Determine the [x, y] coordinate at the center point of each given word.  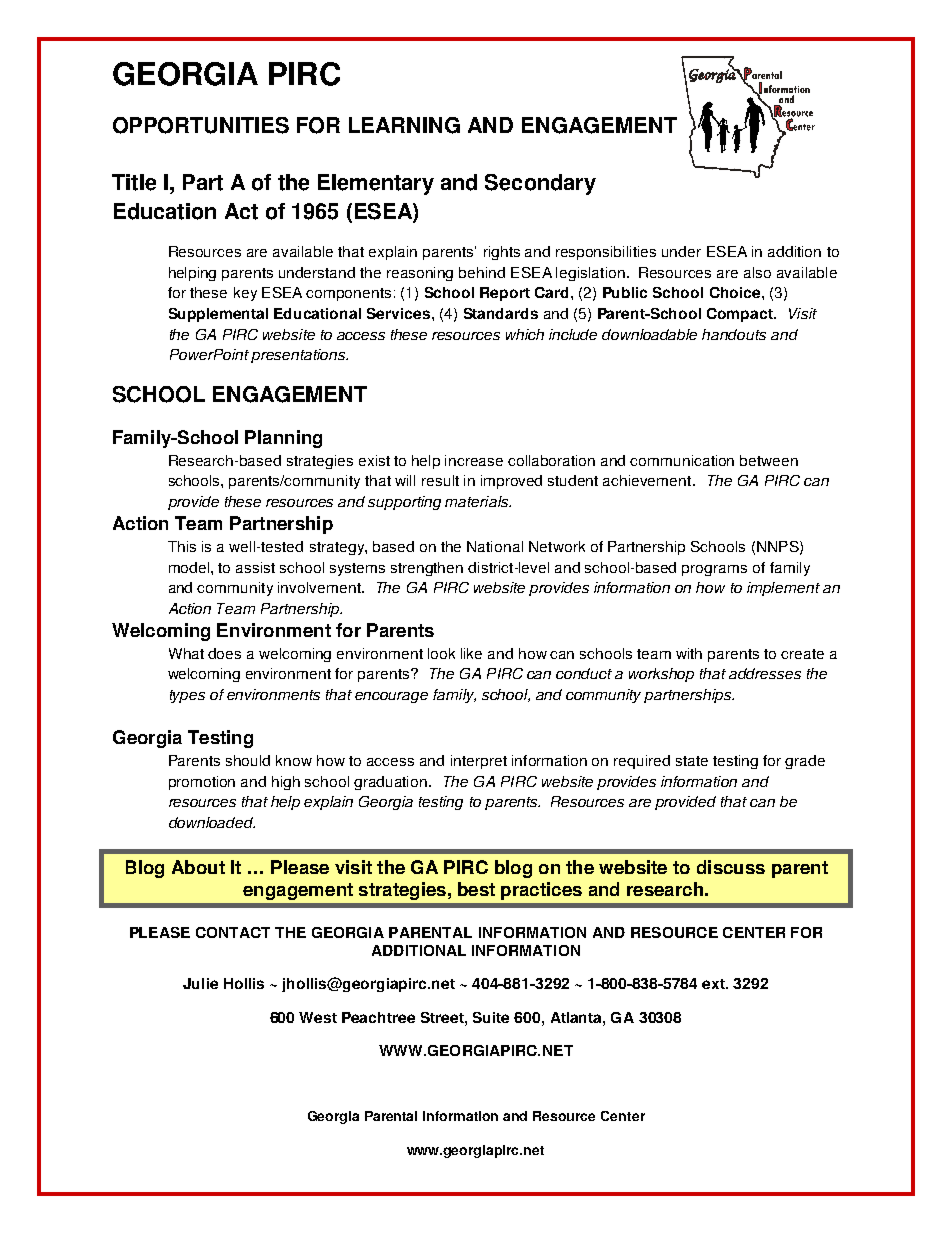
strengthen [427, 569]
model [190, 567]
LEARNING [404, 125]
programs [714, 570]
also [757, 272]
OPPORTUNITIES [201, 125]
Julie [200, 983]
